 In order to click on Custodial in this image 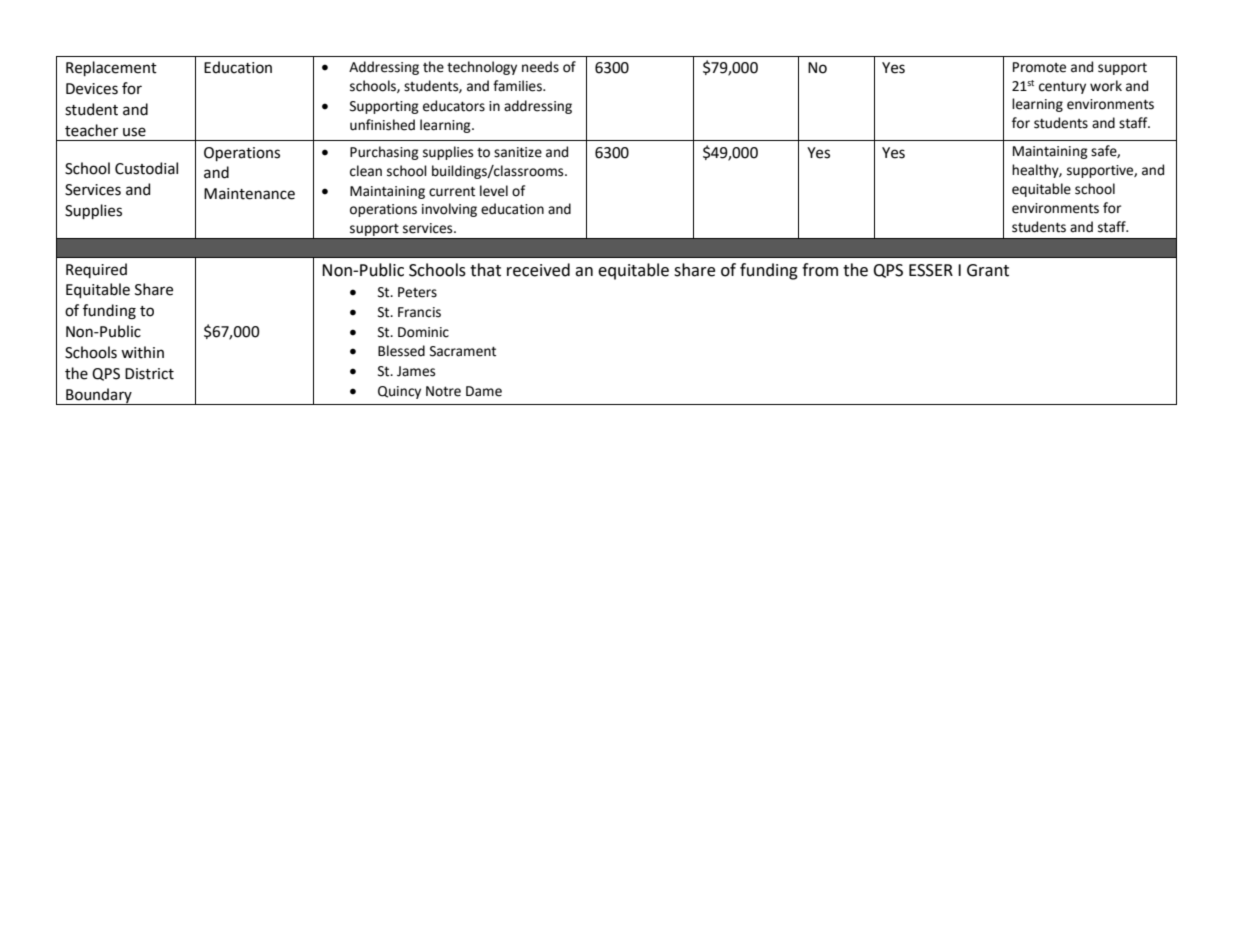, I will do `click(146, 168)`.
